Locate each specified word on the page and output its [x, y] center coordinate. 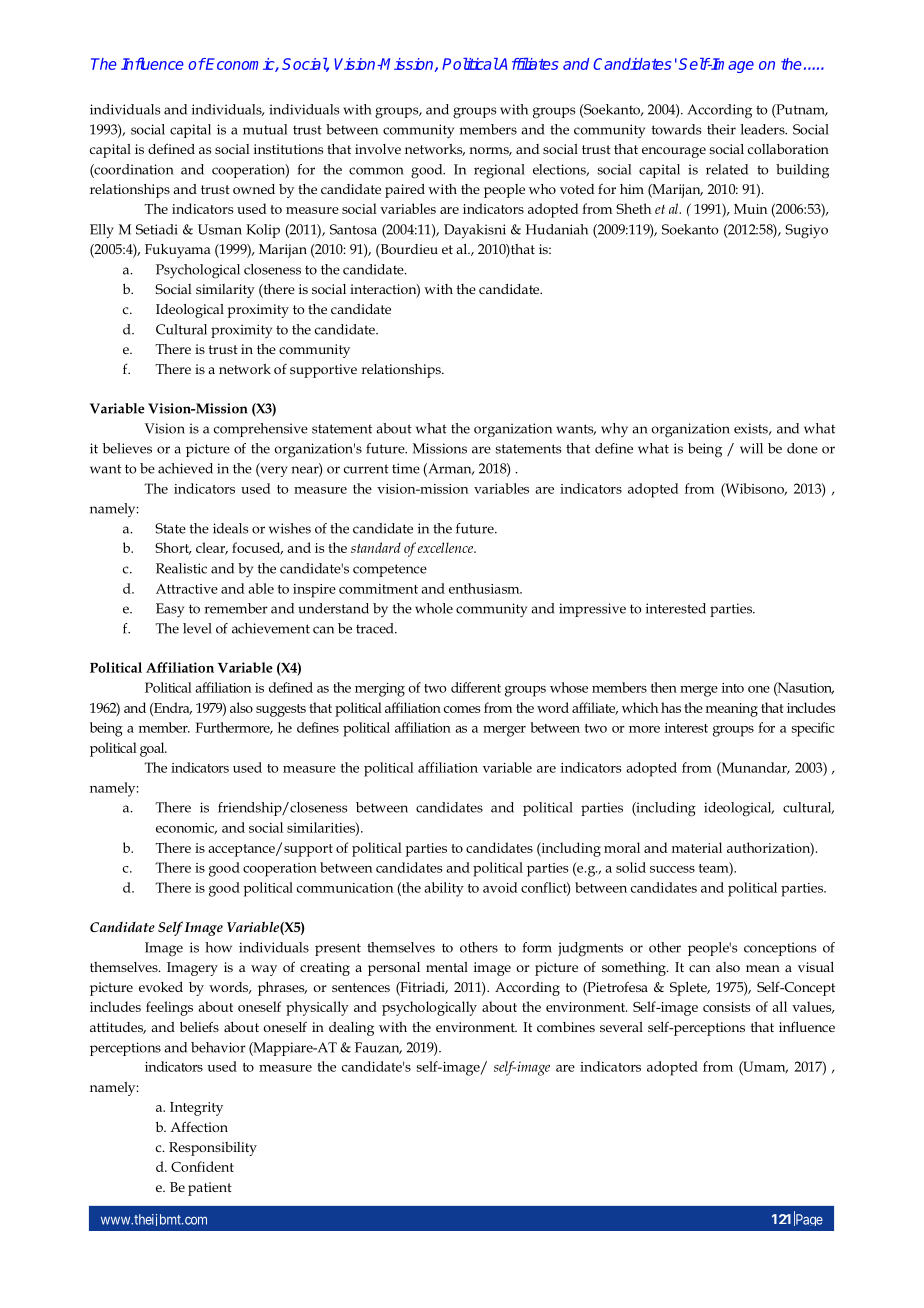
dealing [351, 1029]
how [218, 947]
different [476, 687]
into [733, 688]
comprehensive [261, 430]
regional [499, 171]
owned [254, 189]
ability [444, 889]
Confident [202, 1166]
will [751, 448]
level [197, 628]
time [406, 468]
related [727, 169]
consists [727, 1007]
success [672, 869]
